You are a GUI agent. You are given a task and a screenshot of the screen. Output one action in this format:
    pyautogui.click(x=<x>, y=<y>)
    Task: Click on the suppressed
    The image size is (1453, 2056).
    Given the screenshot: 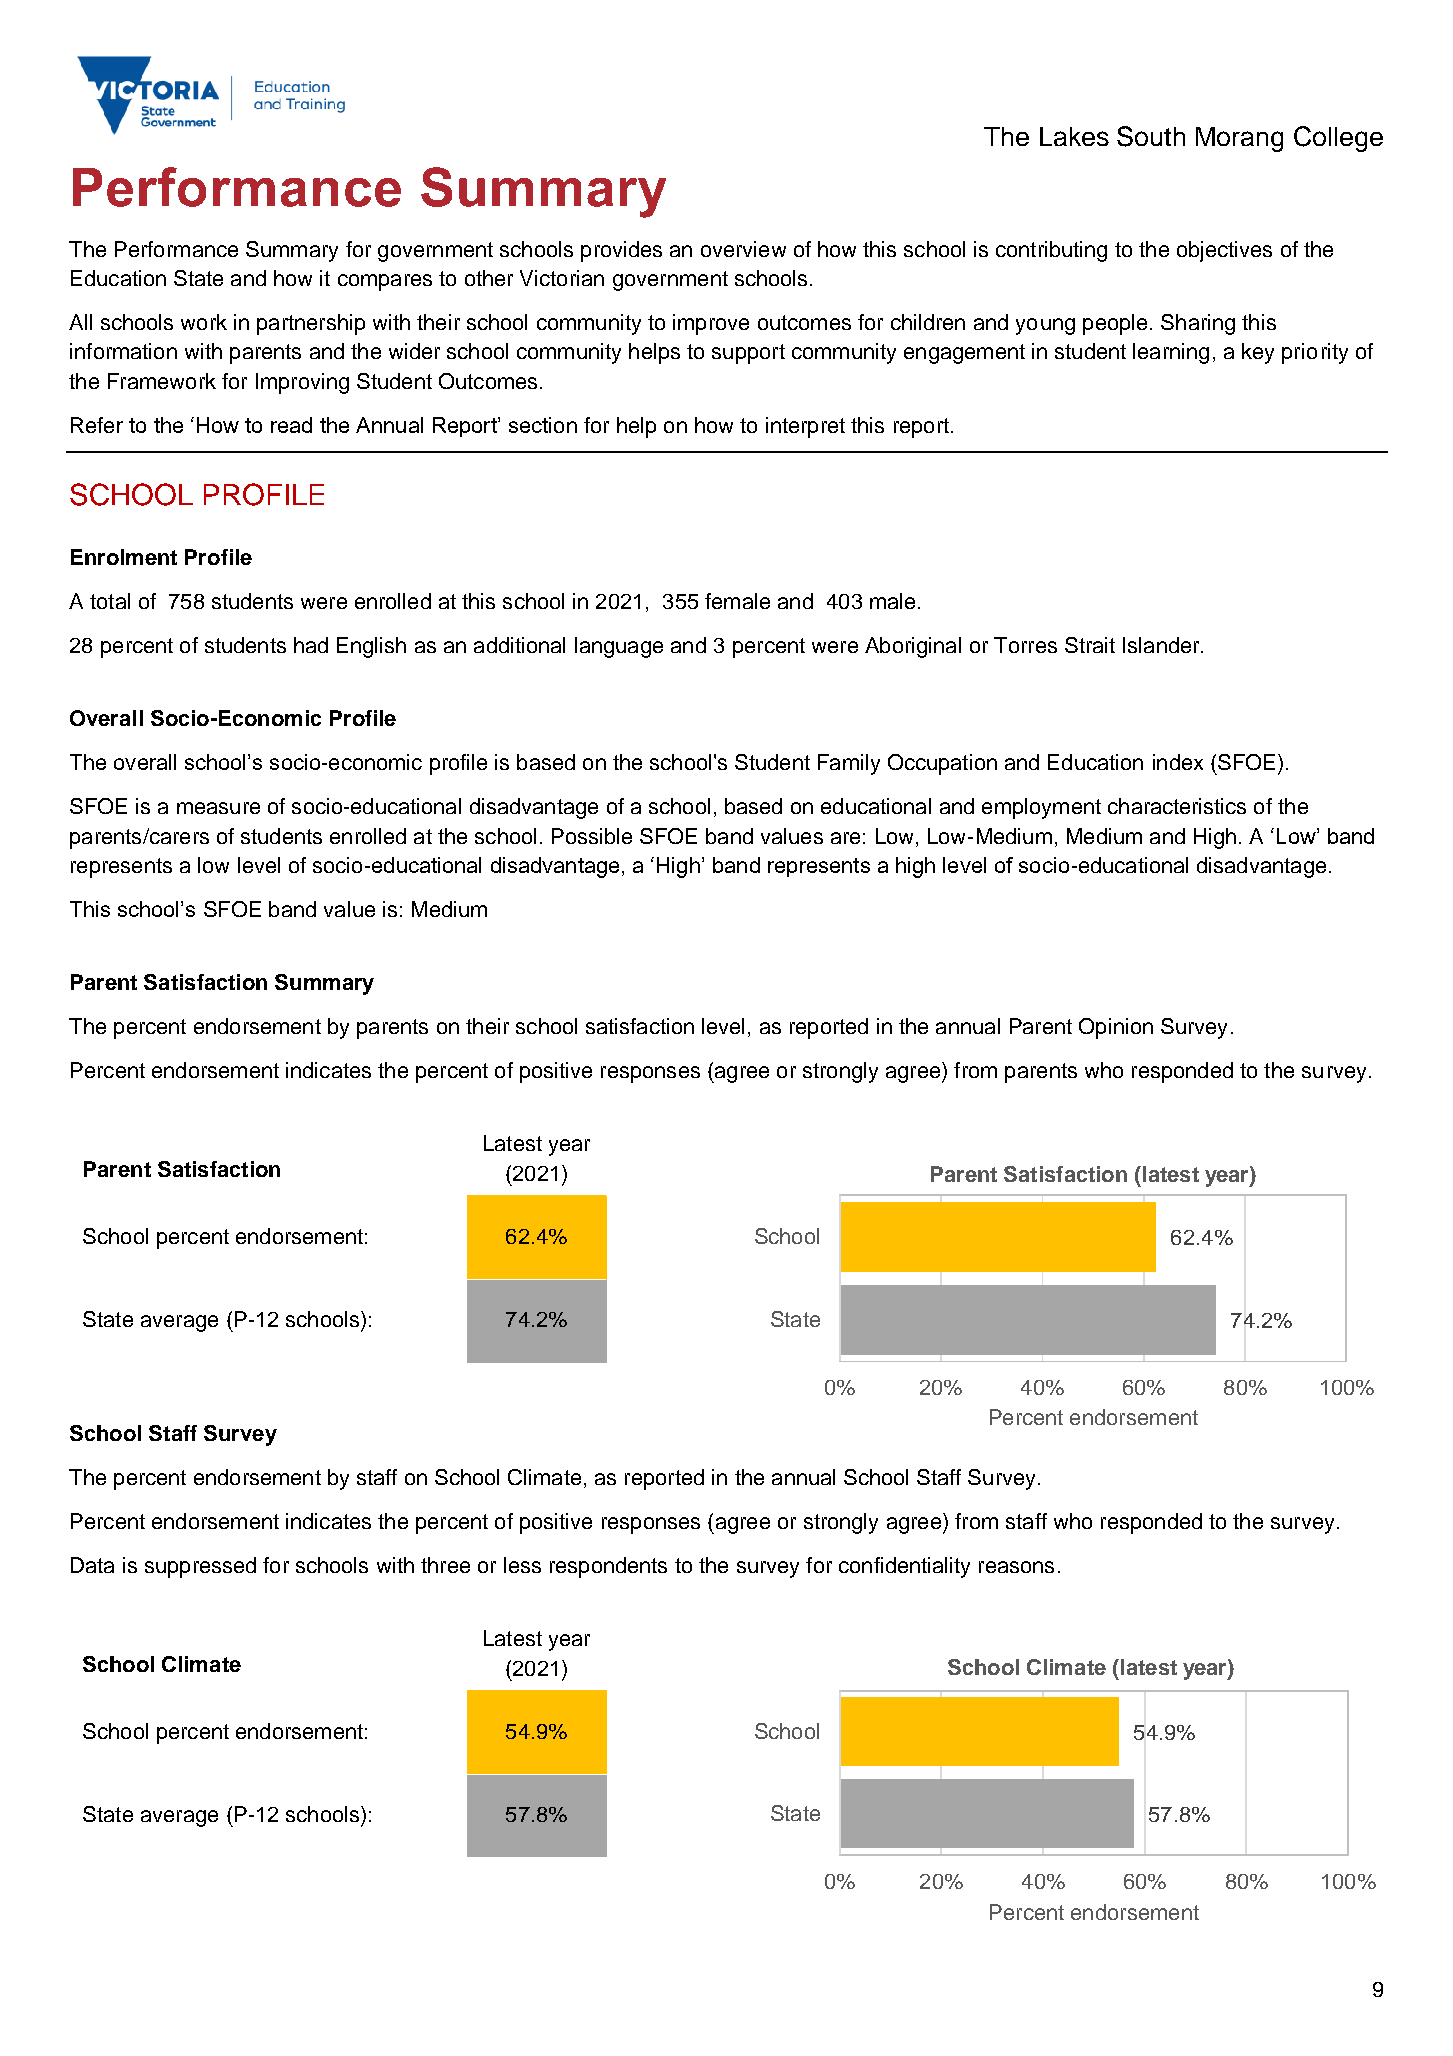 What is the action you would take?
    pyautogui.click(x=200, y=1567)
